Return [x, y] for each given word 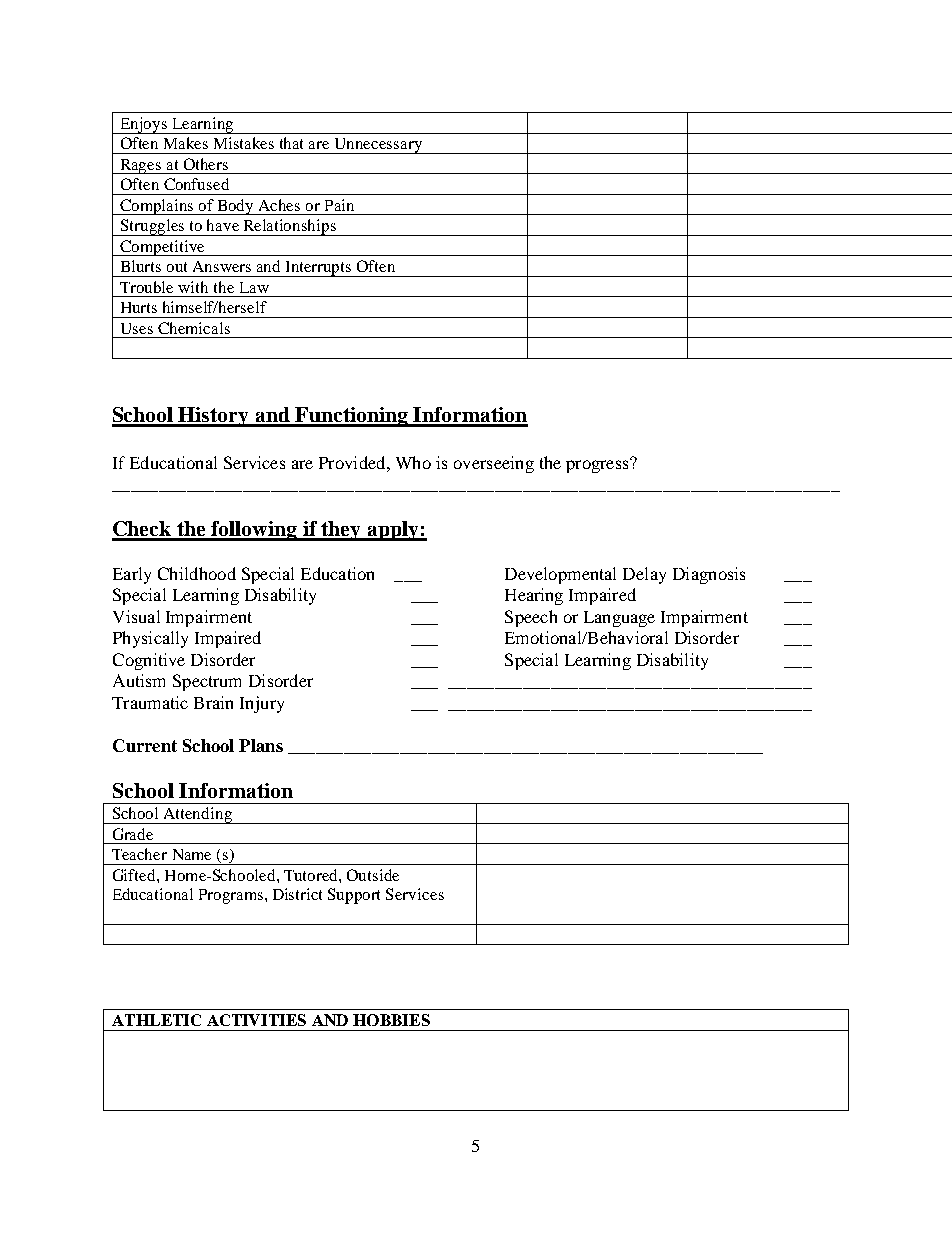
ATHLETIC [156, 1020]
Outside [373, 875]
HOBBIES [391, 1020]
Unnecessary [378, 146]
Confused [196, 184]
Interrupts [319, 269]
